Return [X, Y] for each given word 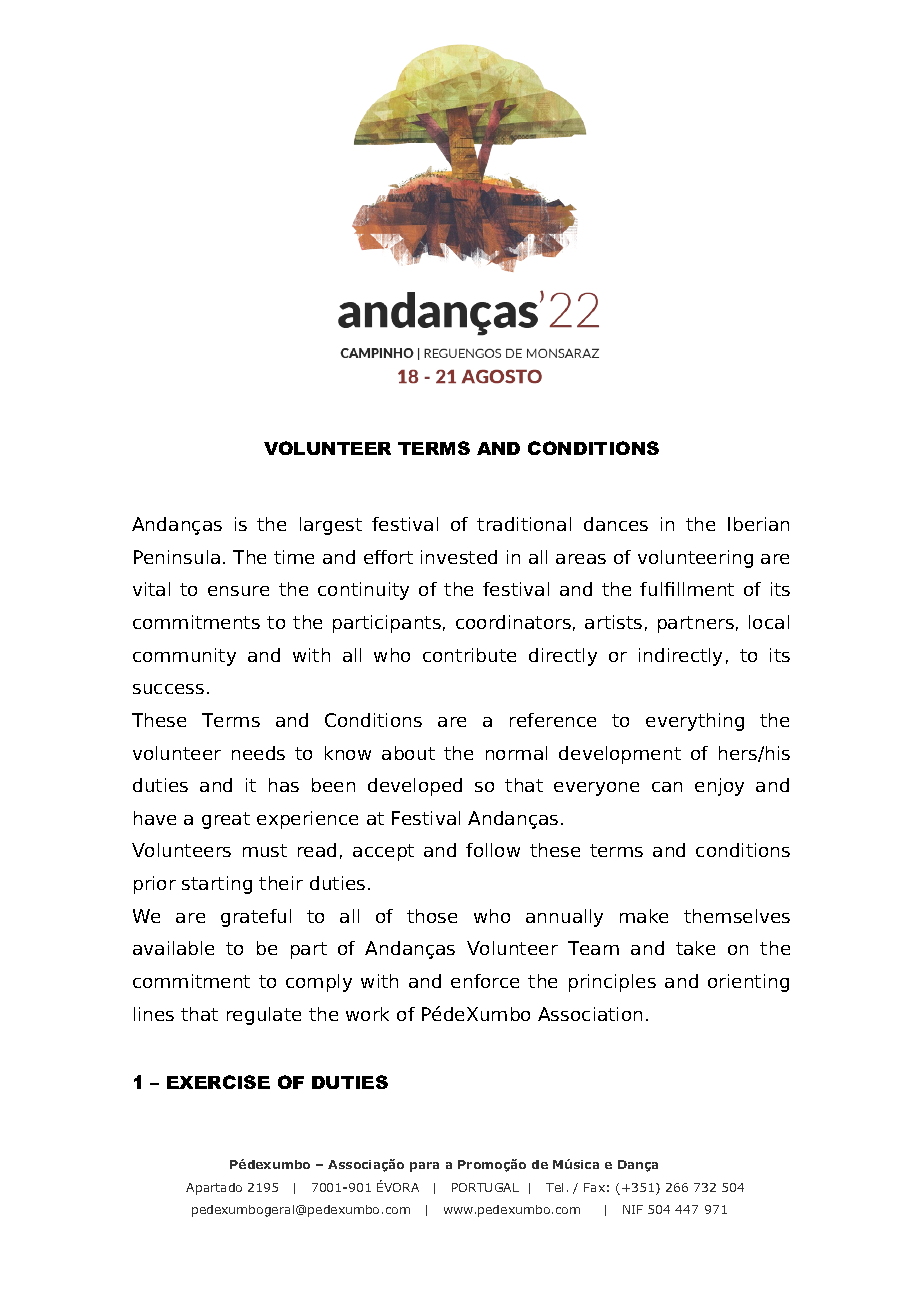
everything [695, 722]
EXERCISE [218, 1082]
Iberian [758, 524]
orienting [748, 983]
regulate [264, 1016]
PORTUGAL [485, 1187]
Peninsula [177, 557]
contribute [469, 655]
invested [459, 557]
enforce [485, 981]
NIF [633, 1209]
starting [217, 885]
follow [493, 850]
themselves [737, 916]
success [168, 689]
